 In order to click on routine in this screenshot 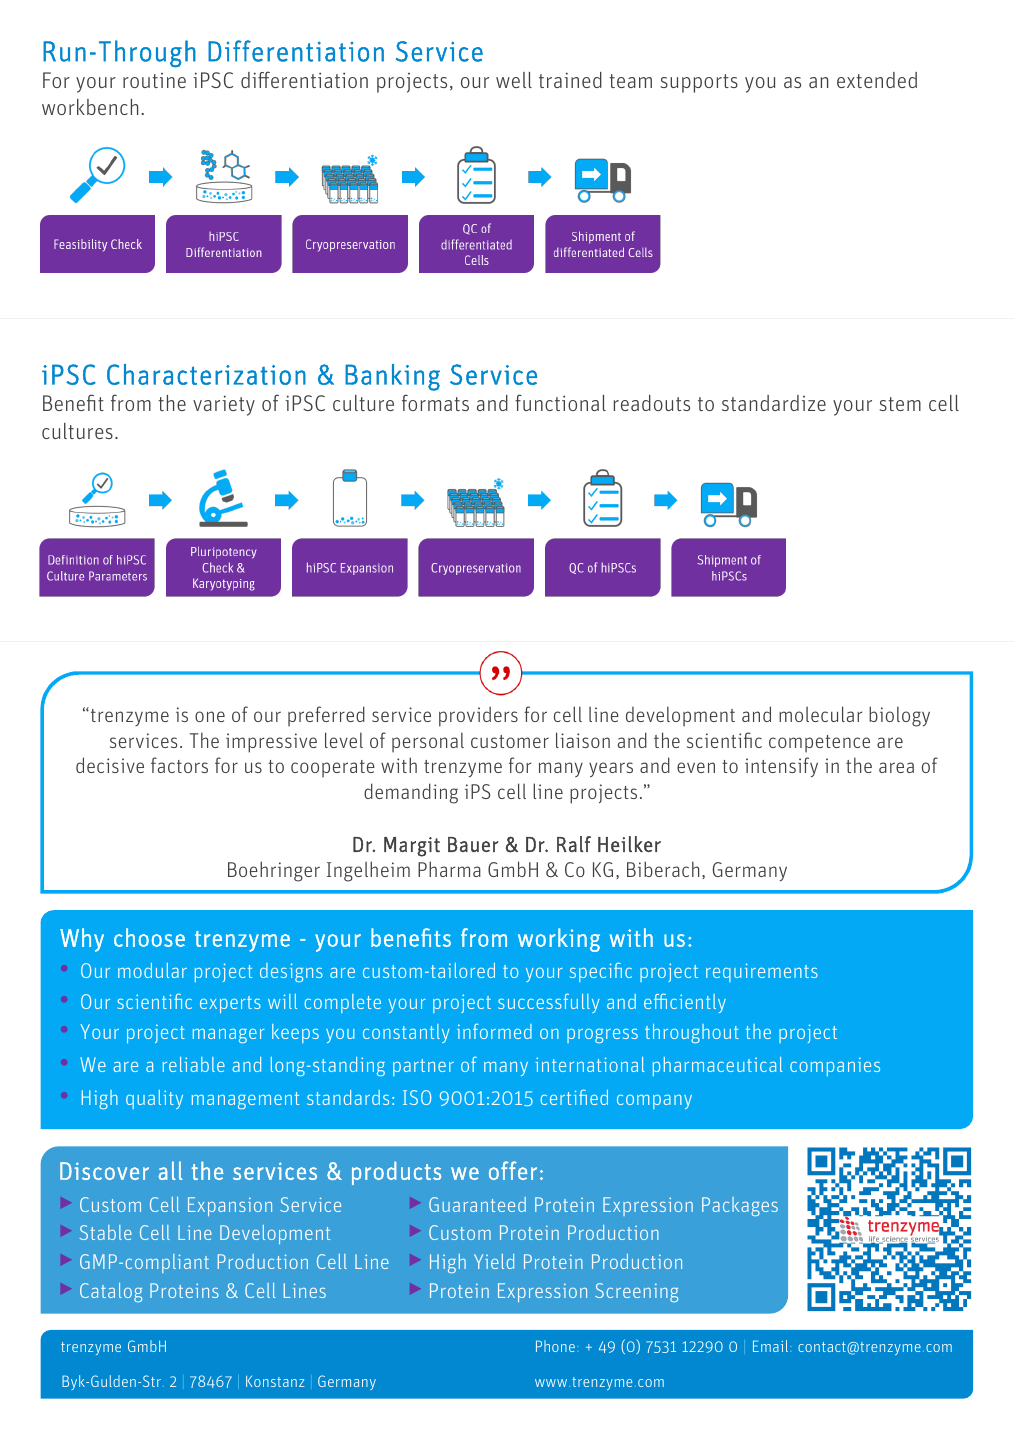, I will do `click(154, 80)`.
